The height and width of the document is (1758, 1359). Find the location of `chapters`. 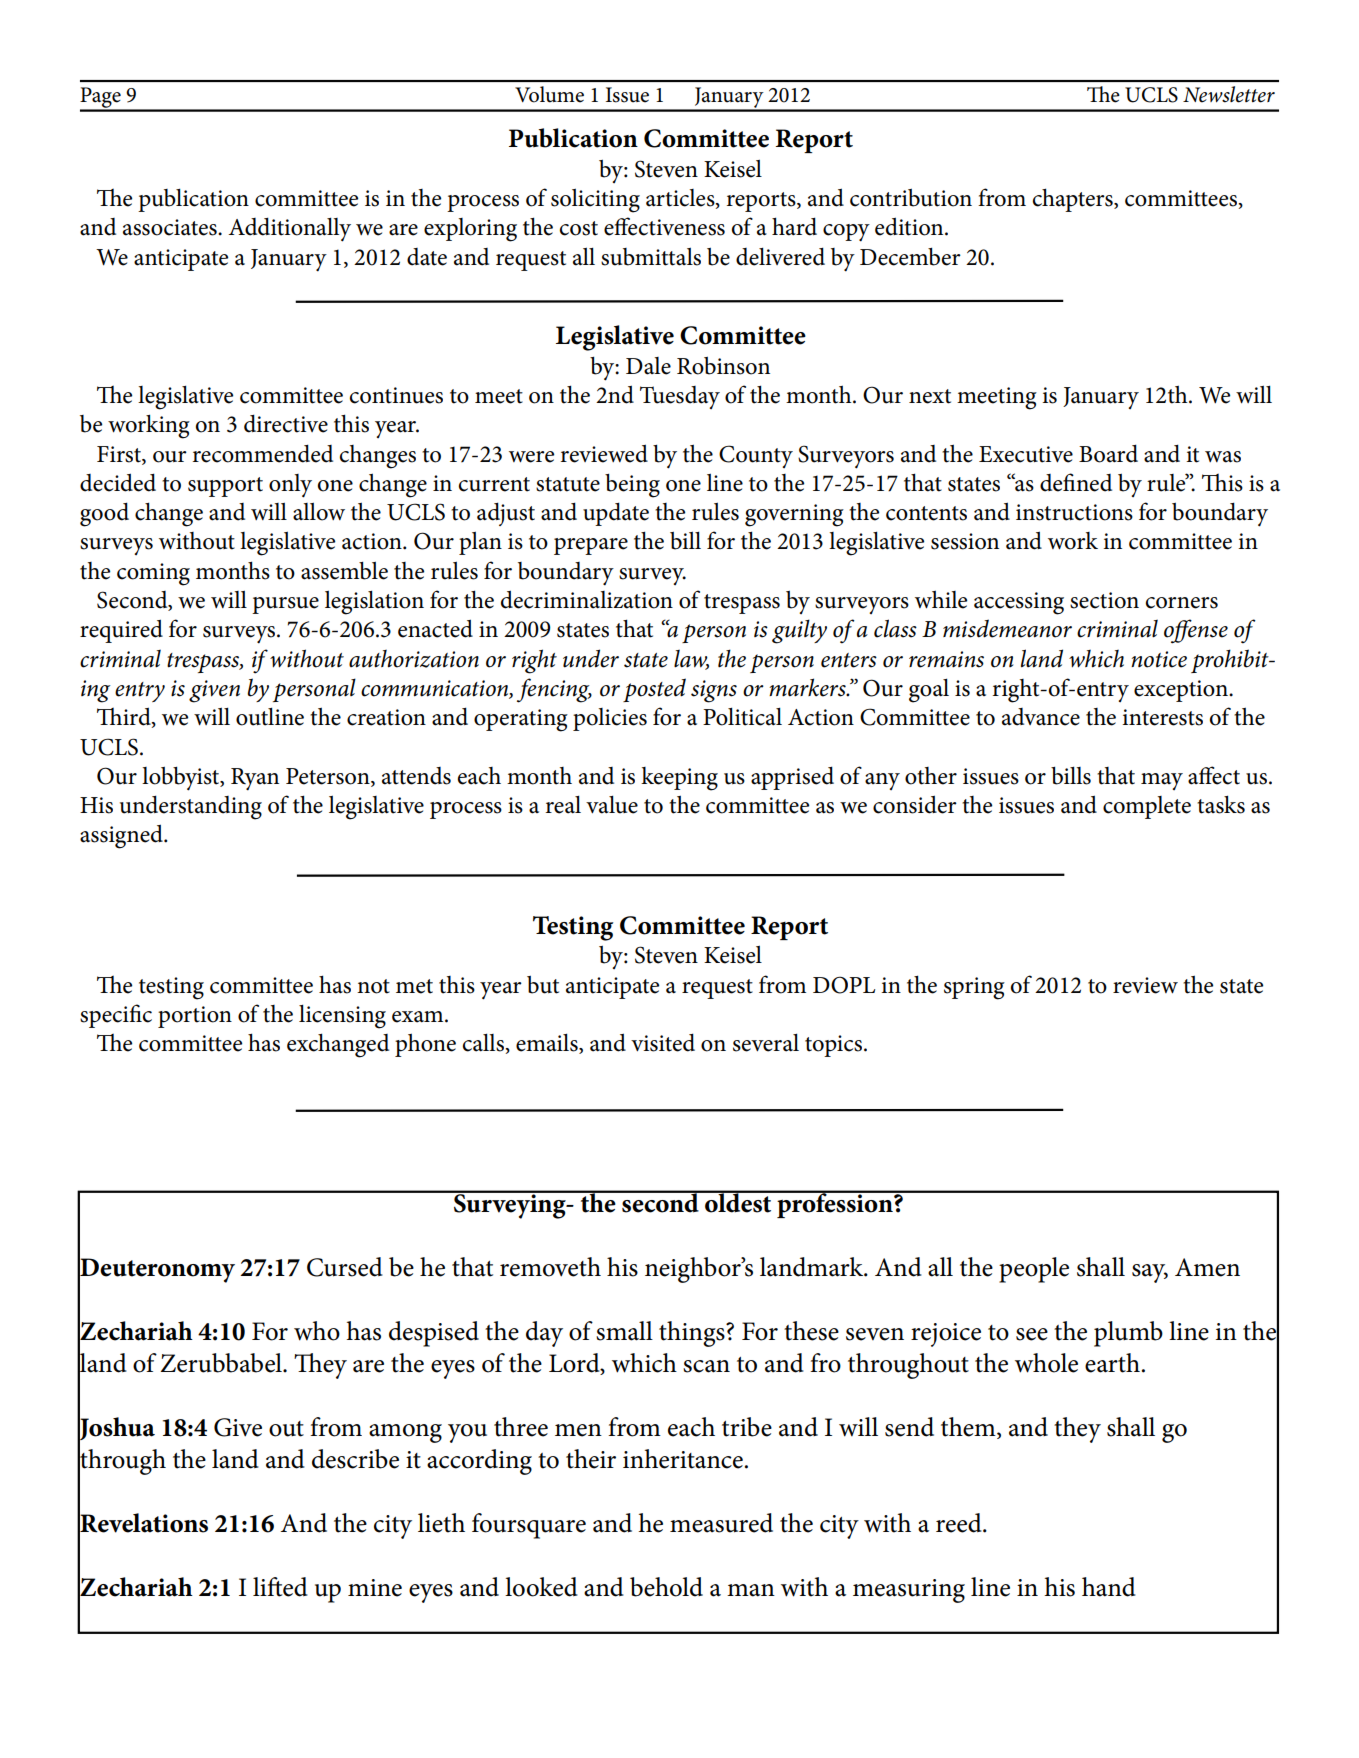

chapters is located at coordinates (1074, 200).
